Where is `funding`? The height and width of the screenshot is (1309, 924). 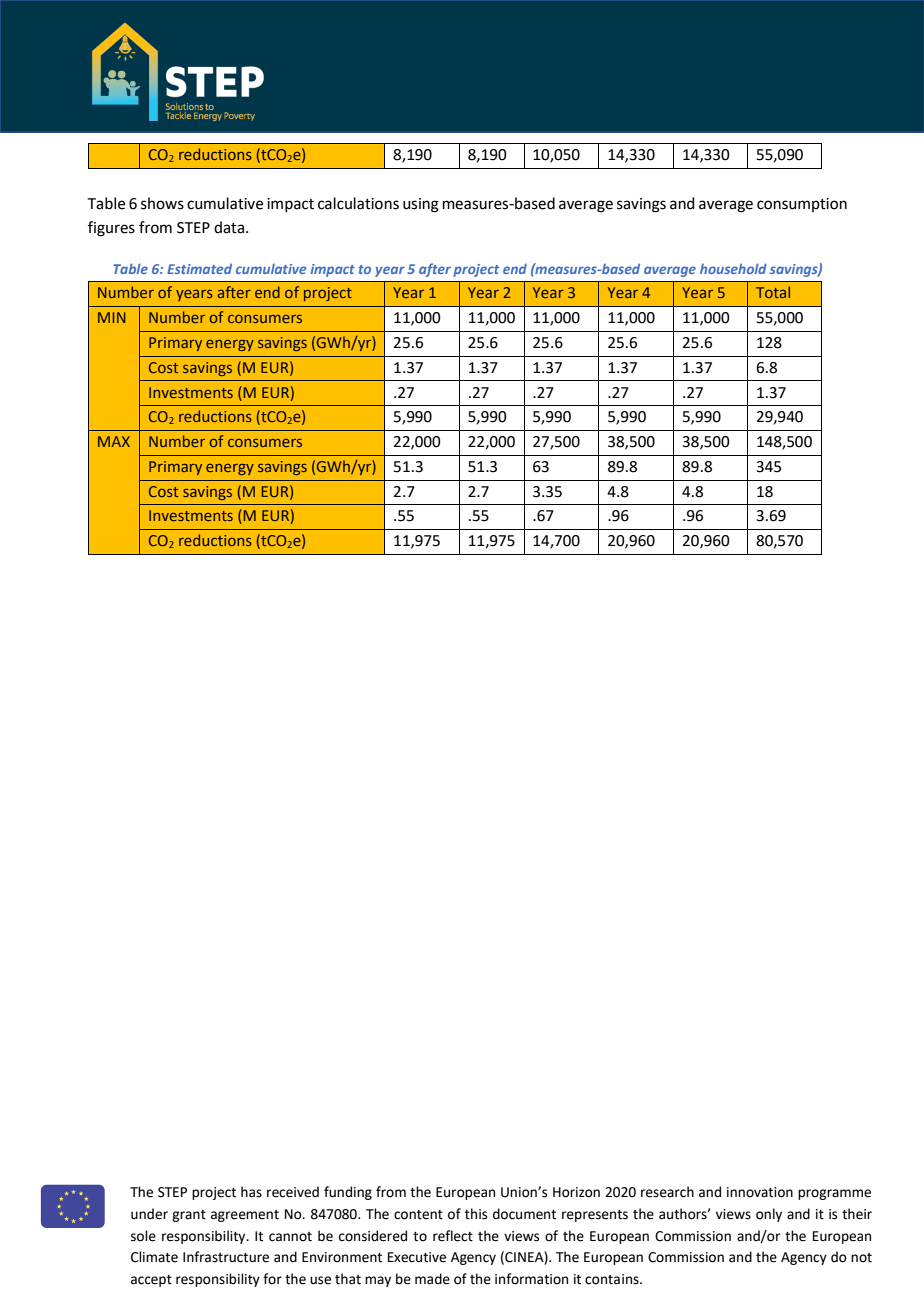
funding is located at coordinates (348, 1193).
